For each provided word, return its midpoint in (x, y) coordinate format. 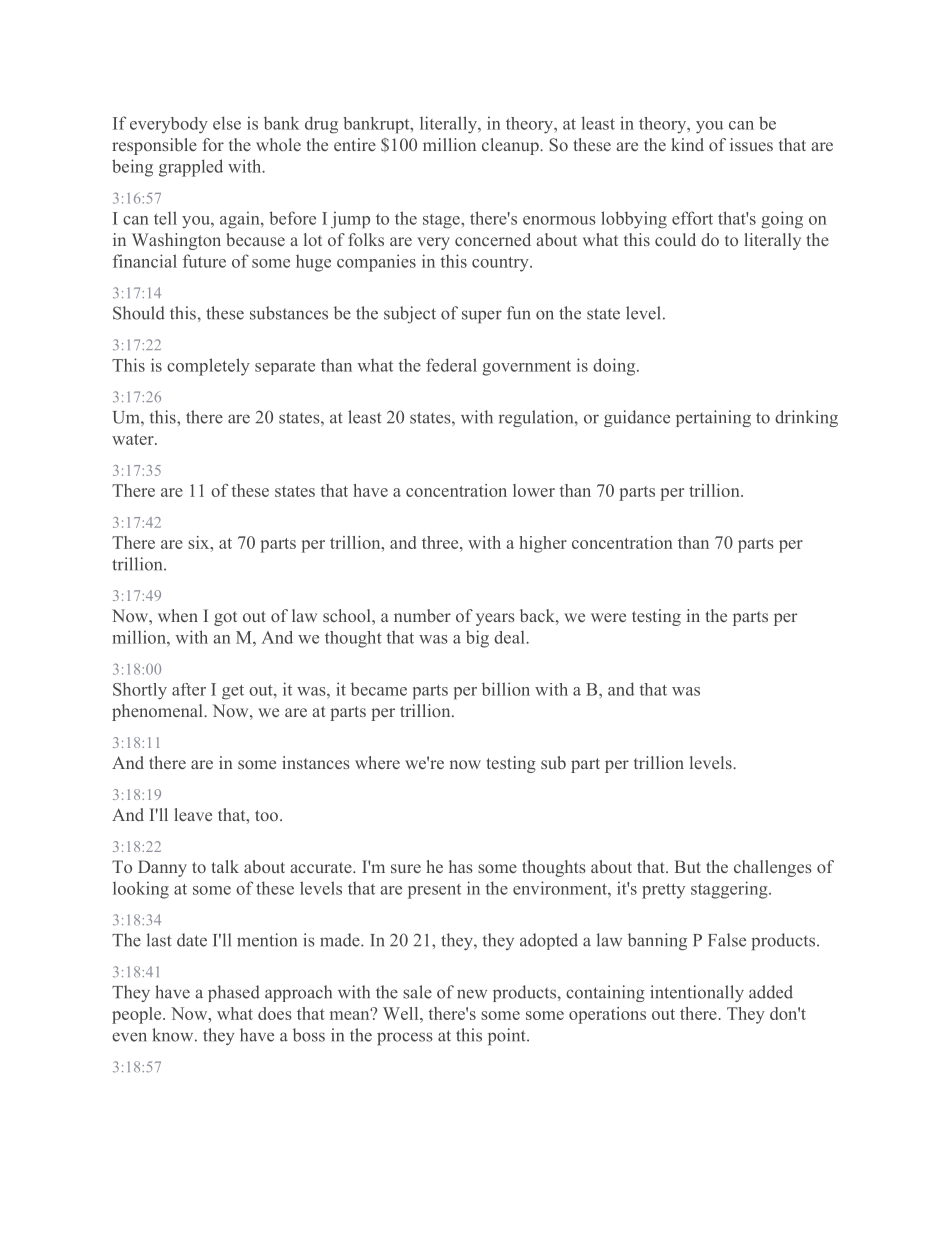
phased (234, 993)
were (608, 617)
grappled (191, 168)
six (200, 542)
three (441, 542)
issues (751, 144)
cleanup (511, 146)
